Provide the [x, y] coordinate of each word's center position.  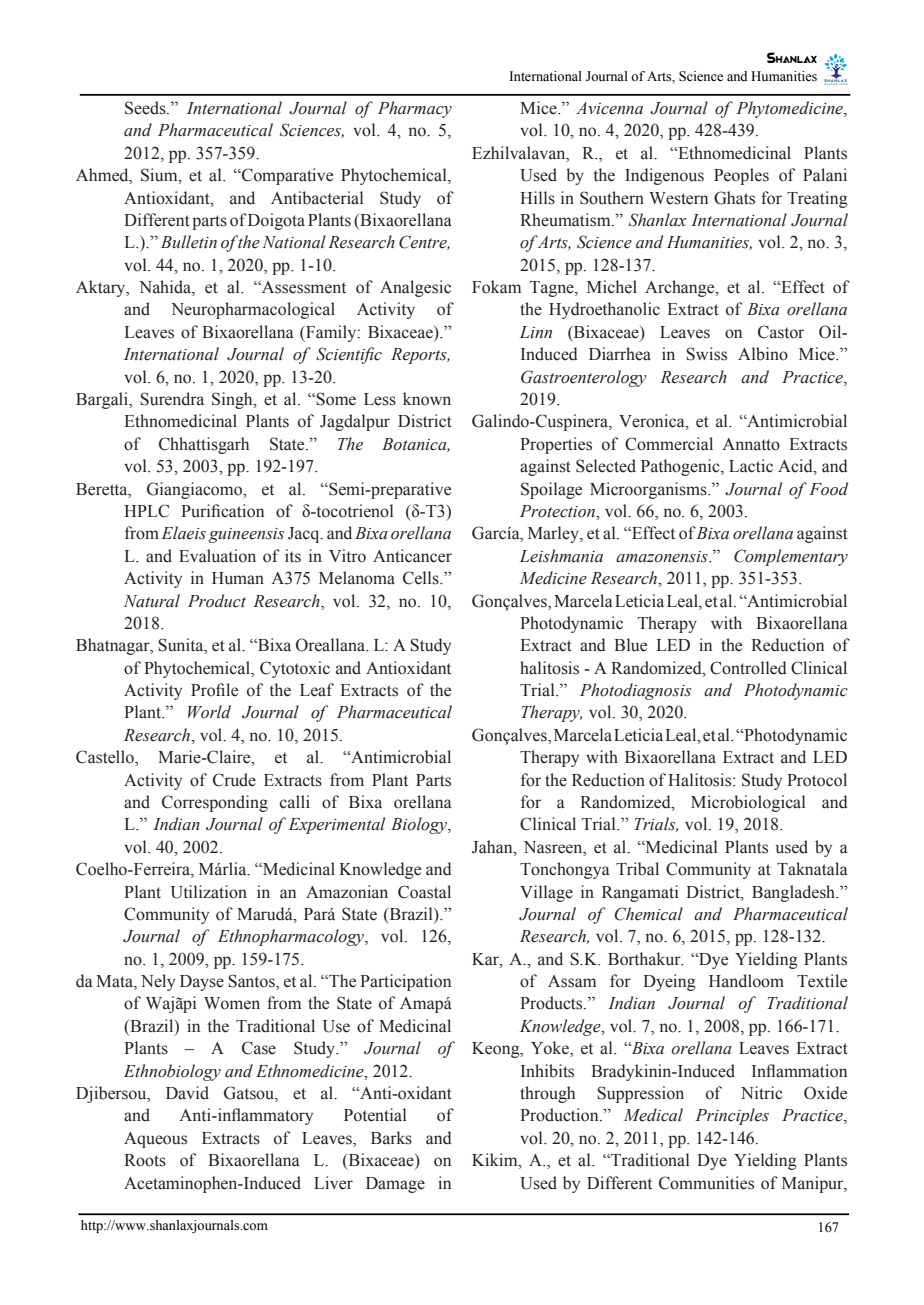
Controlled [748, 668]
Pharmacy [415, 109]
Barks [391, 1138]
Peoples [741, 176]
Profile [214, 690]
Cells [422, 578]
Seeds [146, 108]
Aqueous [155, 1140]
